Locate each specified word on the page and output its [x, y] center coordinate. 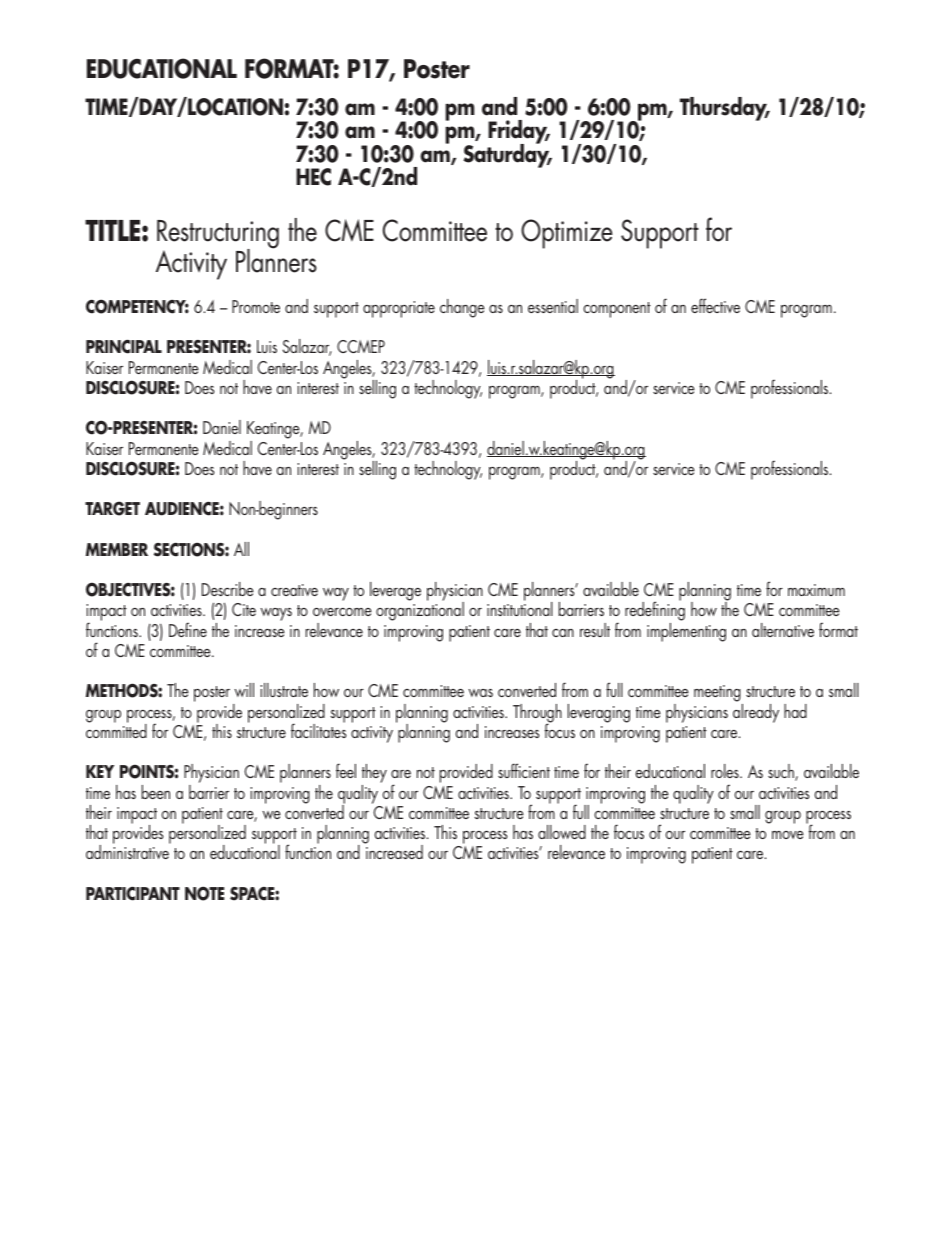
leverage [395, 591]
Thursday [724, 109]
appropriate [399, 309]
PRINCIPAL [124, 347]
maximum [816, 590]
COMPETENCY [137, 306]
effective [715, 305]
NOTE [204, 893]
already [756, 713]
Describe [228, 589]
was [480, 693]
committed [116, 730]
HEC [313, 177]
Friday [519, 133]
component [617, 310]
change [462, 308]
